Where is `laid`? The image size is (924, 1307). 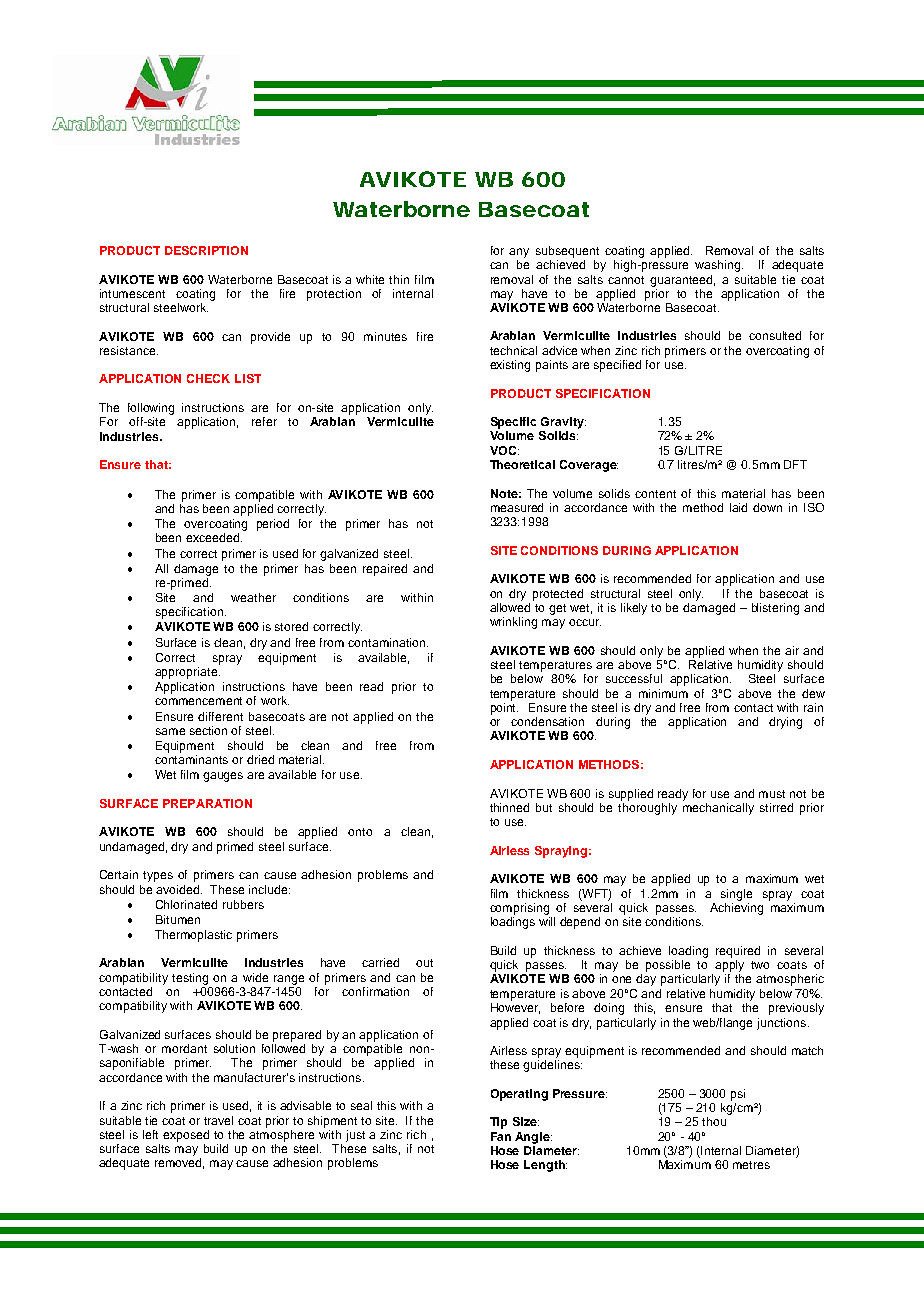
laid is located at coordinates (738, 507).
